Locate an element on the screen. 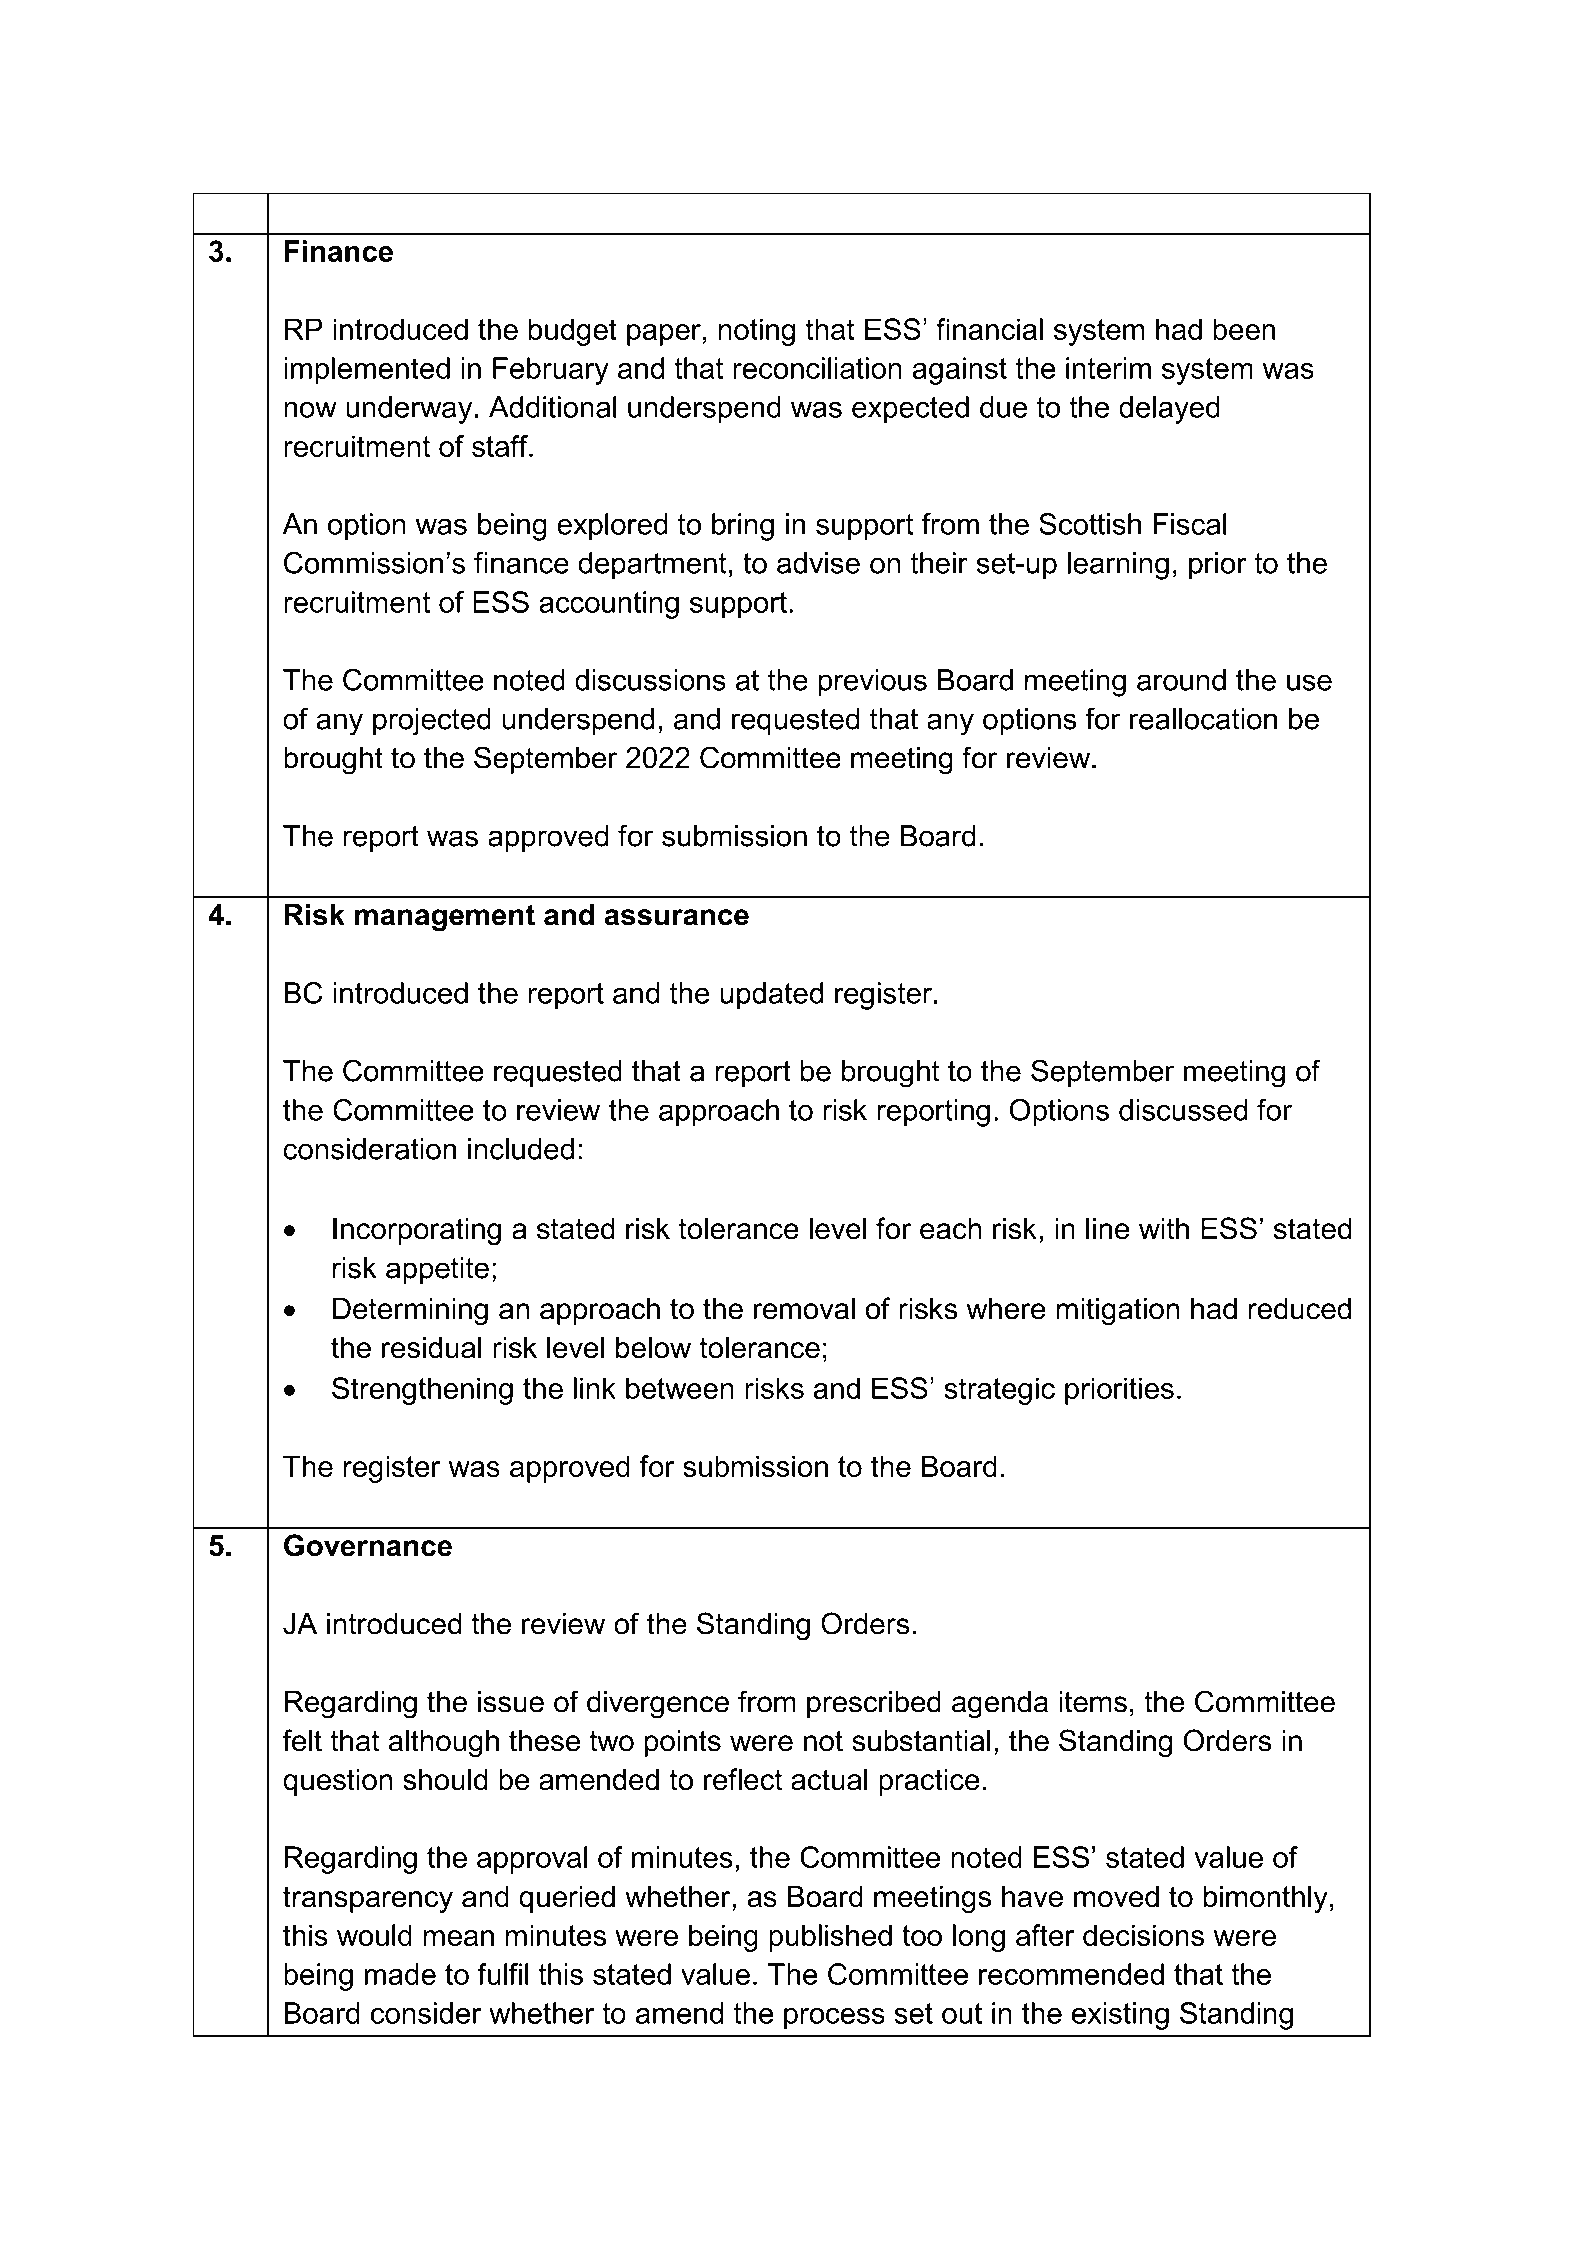 The image size is (1595, 2255). with is located at coordinates (1164, 1228).
